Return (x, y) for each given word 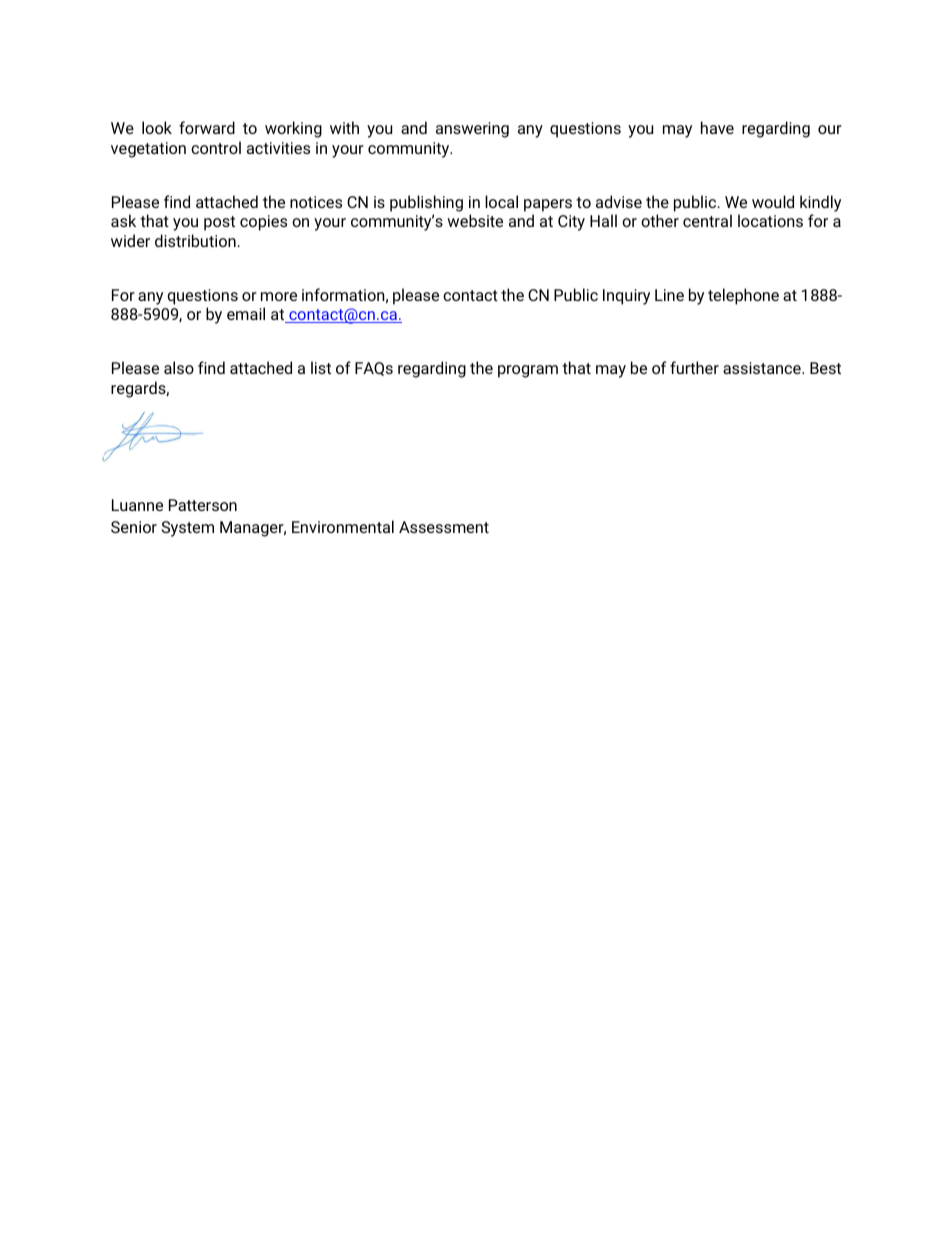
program (528, 371)
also (179, 367)
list (321, 367)
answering (472, 130)
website (475, 220)
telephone (743, 296)
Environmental (343, 526)
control (216, 147)
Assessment (444, 527)
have (717, 127)
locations (770, 220)
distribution (196, 240)
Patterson (203, 505)
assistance (763, 368)
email (246, 313)
